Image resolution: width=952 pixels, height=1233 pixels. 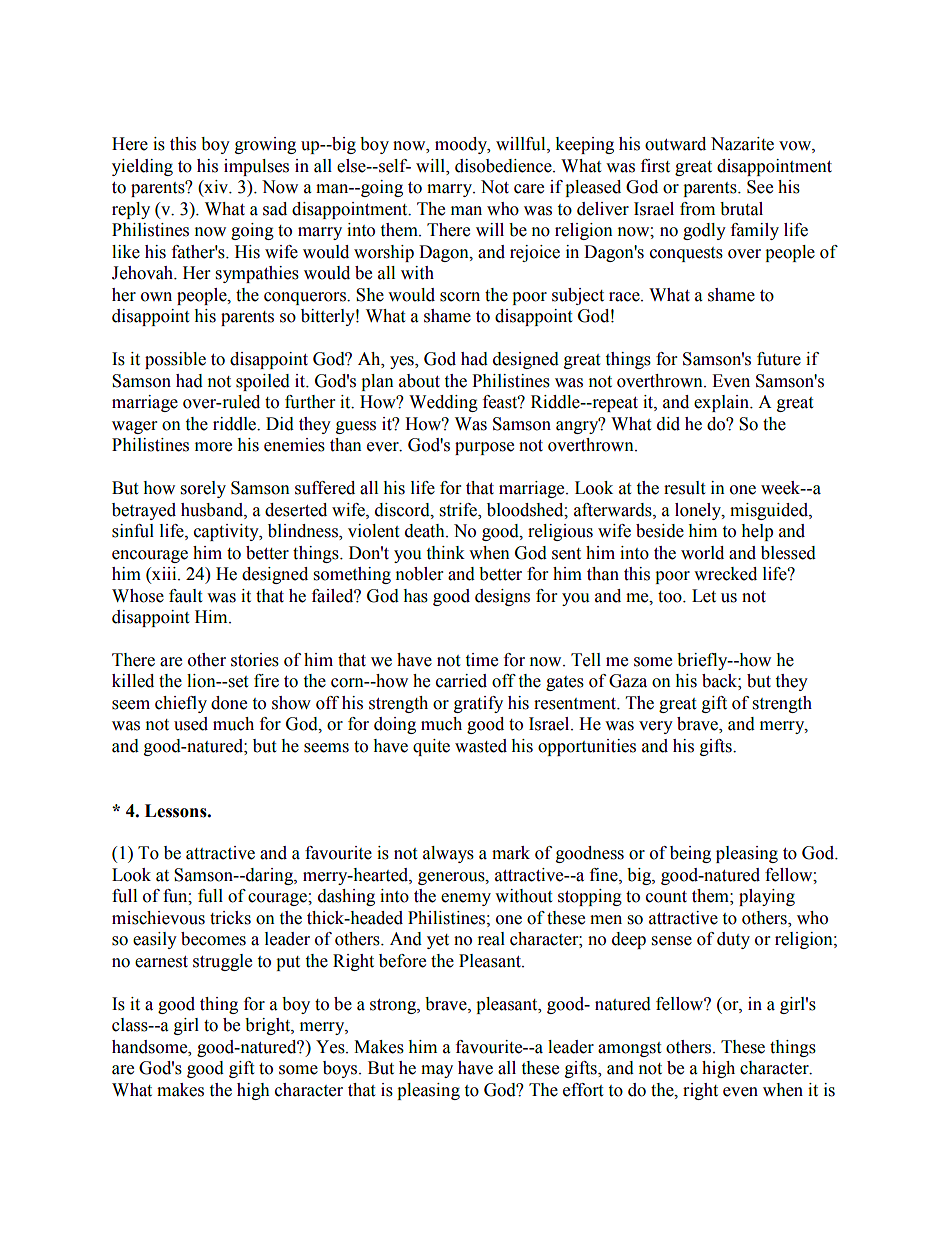 I want to click on moody, so click(x=462, y=145).
